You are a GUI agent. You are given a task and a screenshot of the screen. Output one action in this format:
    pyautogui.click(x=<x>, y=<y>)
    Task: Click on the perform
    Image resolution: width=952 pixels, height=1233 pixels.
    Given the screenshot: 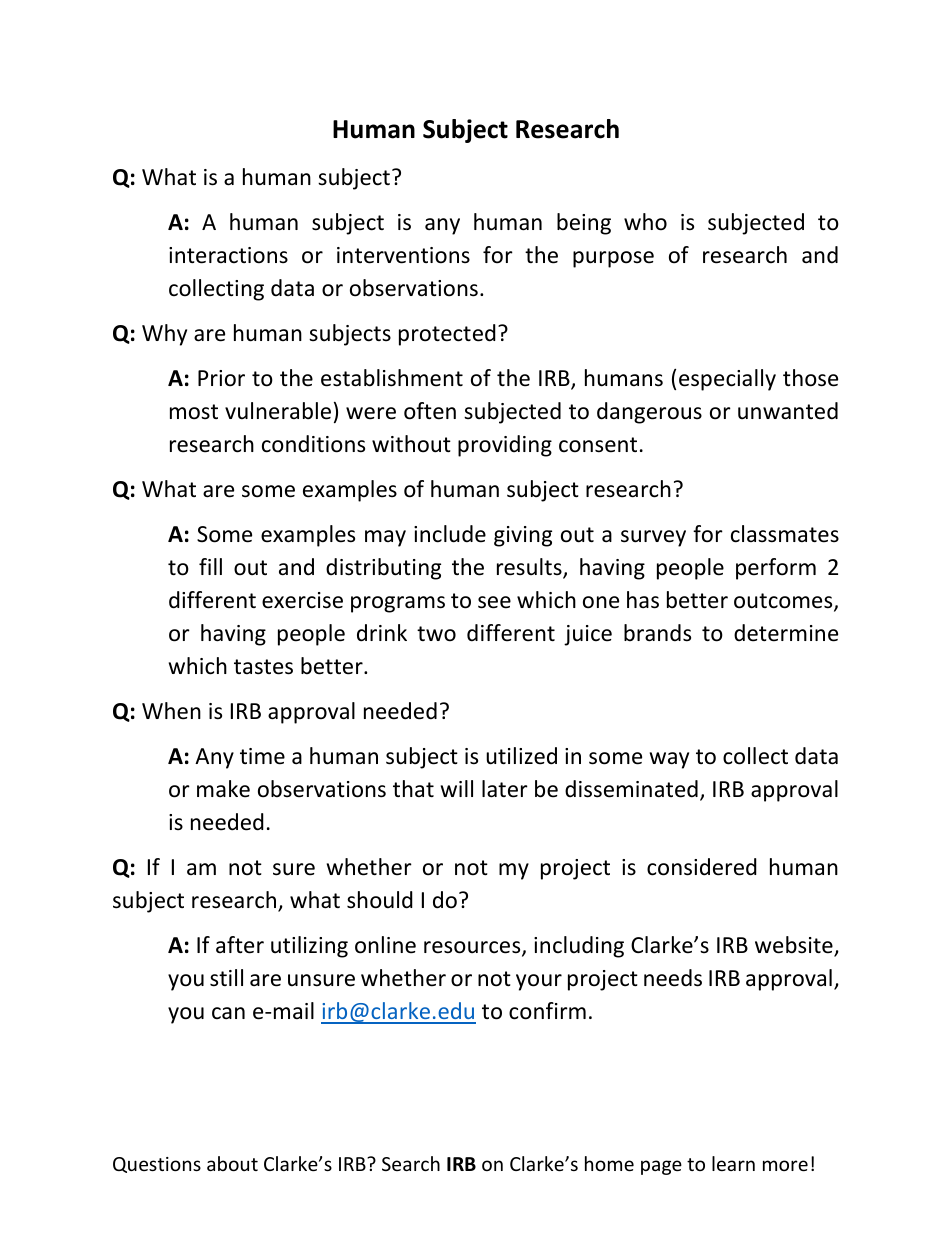 What is the action you would take?
    pyautogui.click(x=776, y=569)
